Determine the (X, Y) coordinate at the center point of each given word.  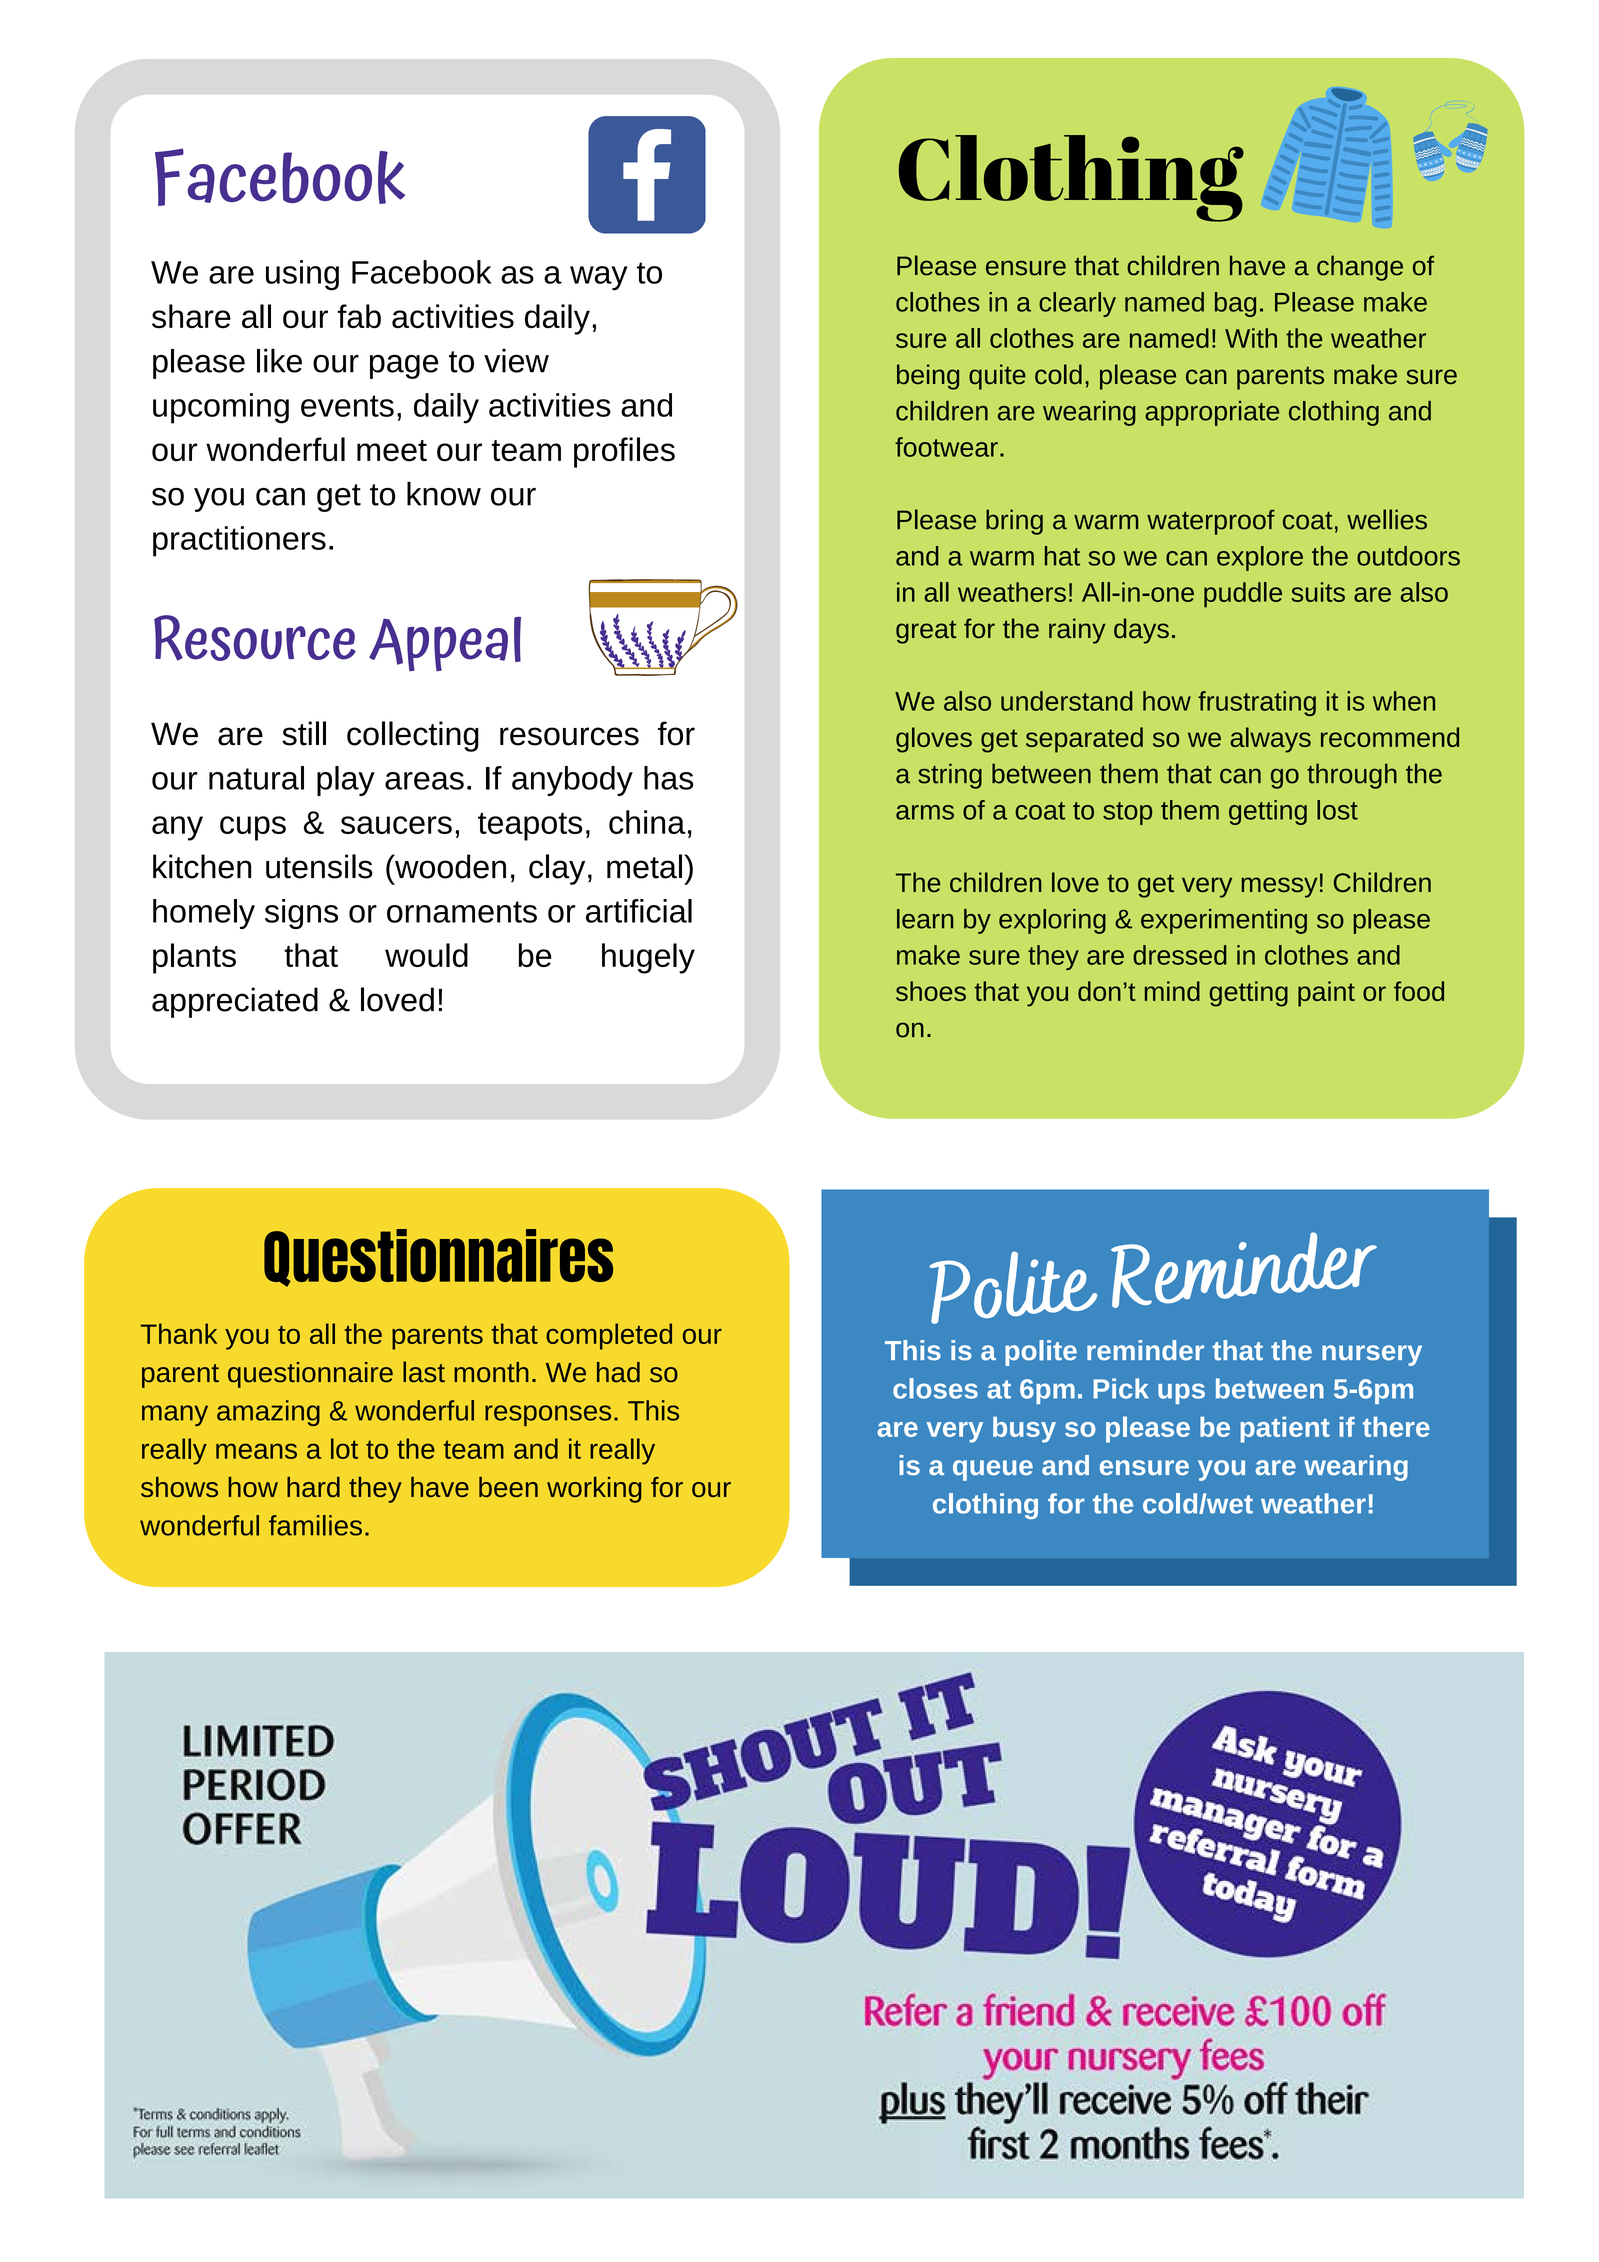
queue (993, 1470)
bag (1235, 304)
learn (925, 919)
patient (1285, 1429)
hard (313, 1487)
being (928, 377)
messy (1279, 887)
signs (301, 914)
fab (359, 316)
